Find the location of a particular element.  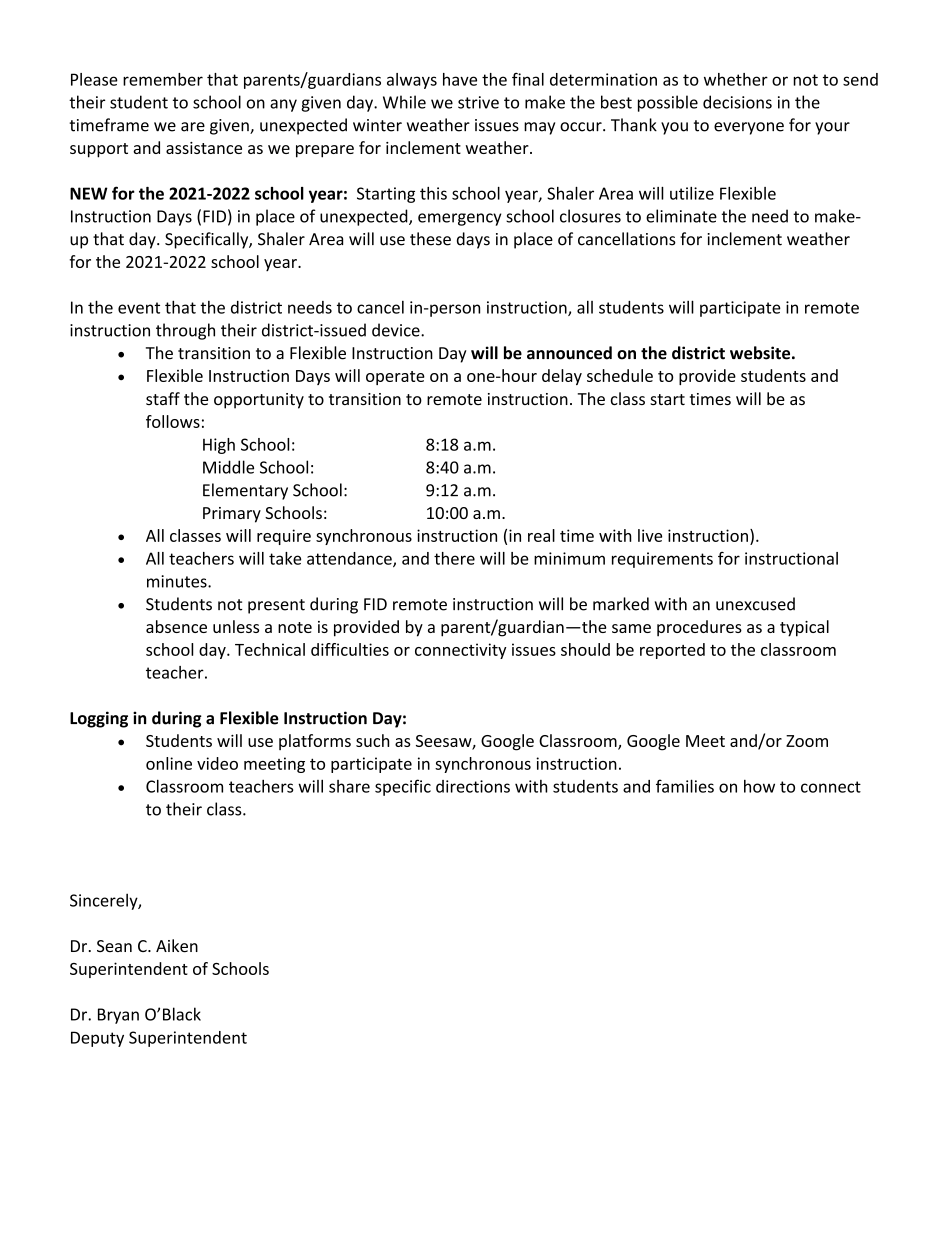

decisions is located at coordinates (737, 102).
